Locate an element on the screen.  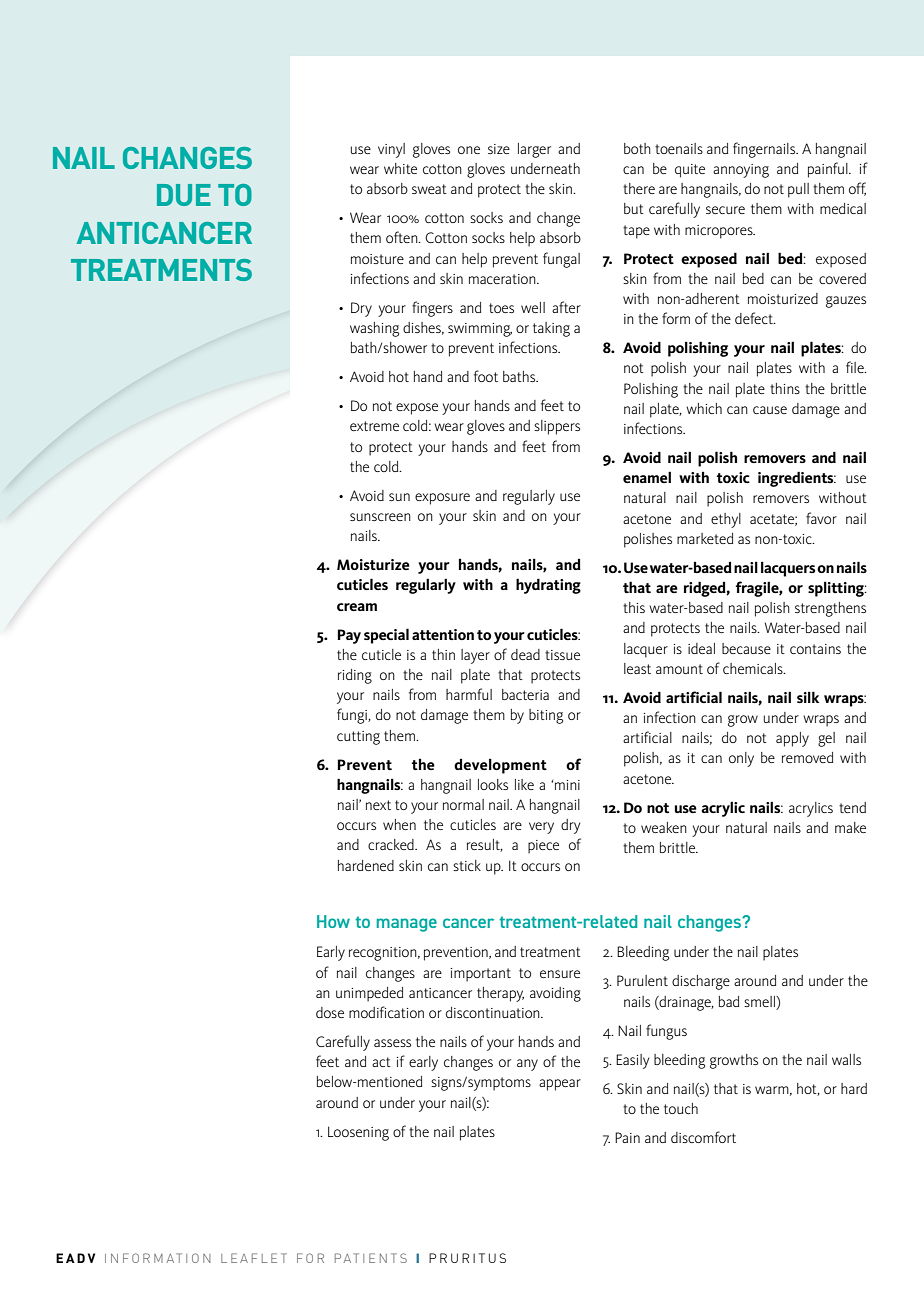
appear is located at coordinates (560, 1085).
